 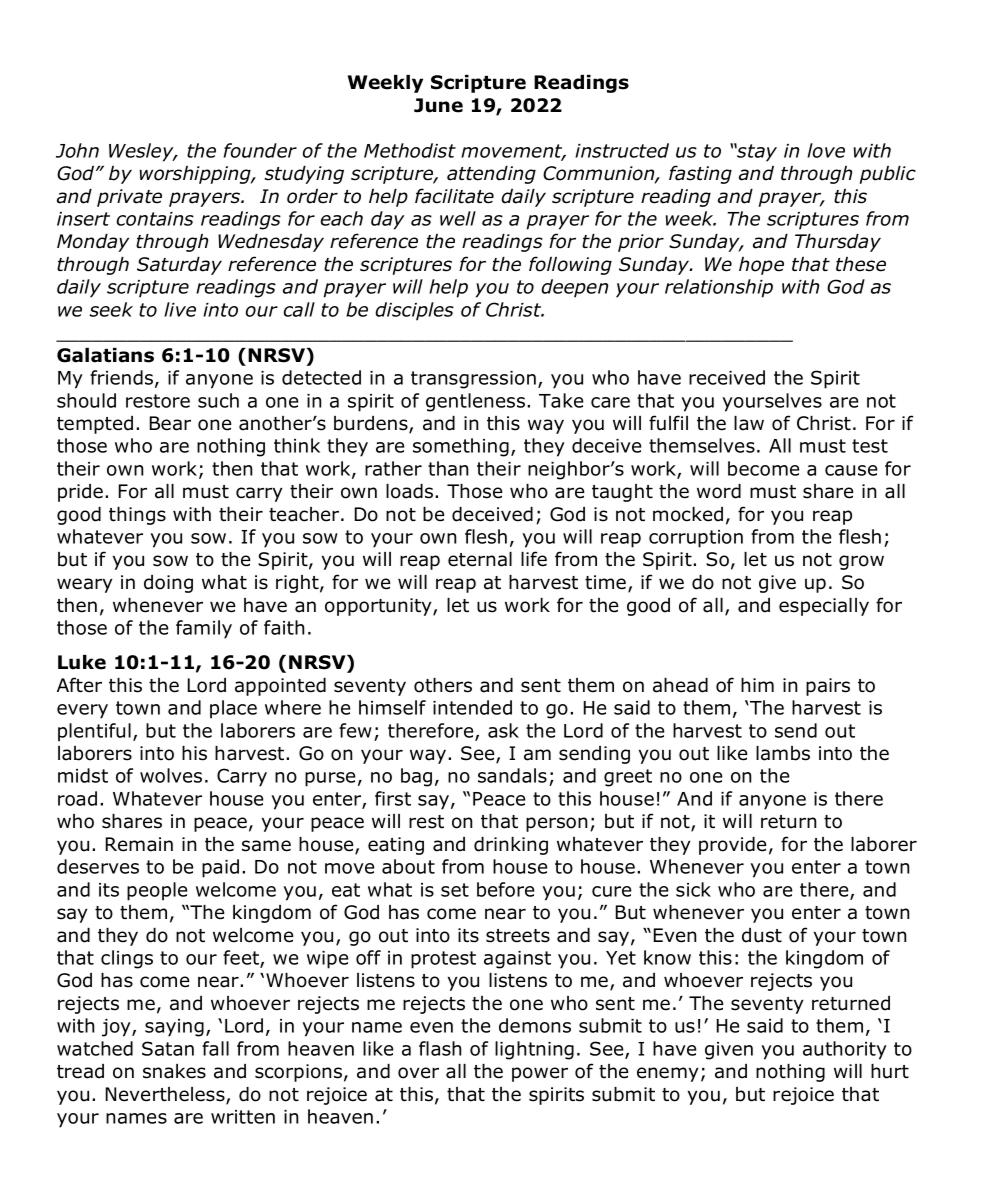 I want to click on founder, so click(x=260, y=150).
